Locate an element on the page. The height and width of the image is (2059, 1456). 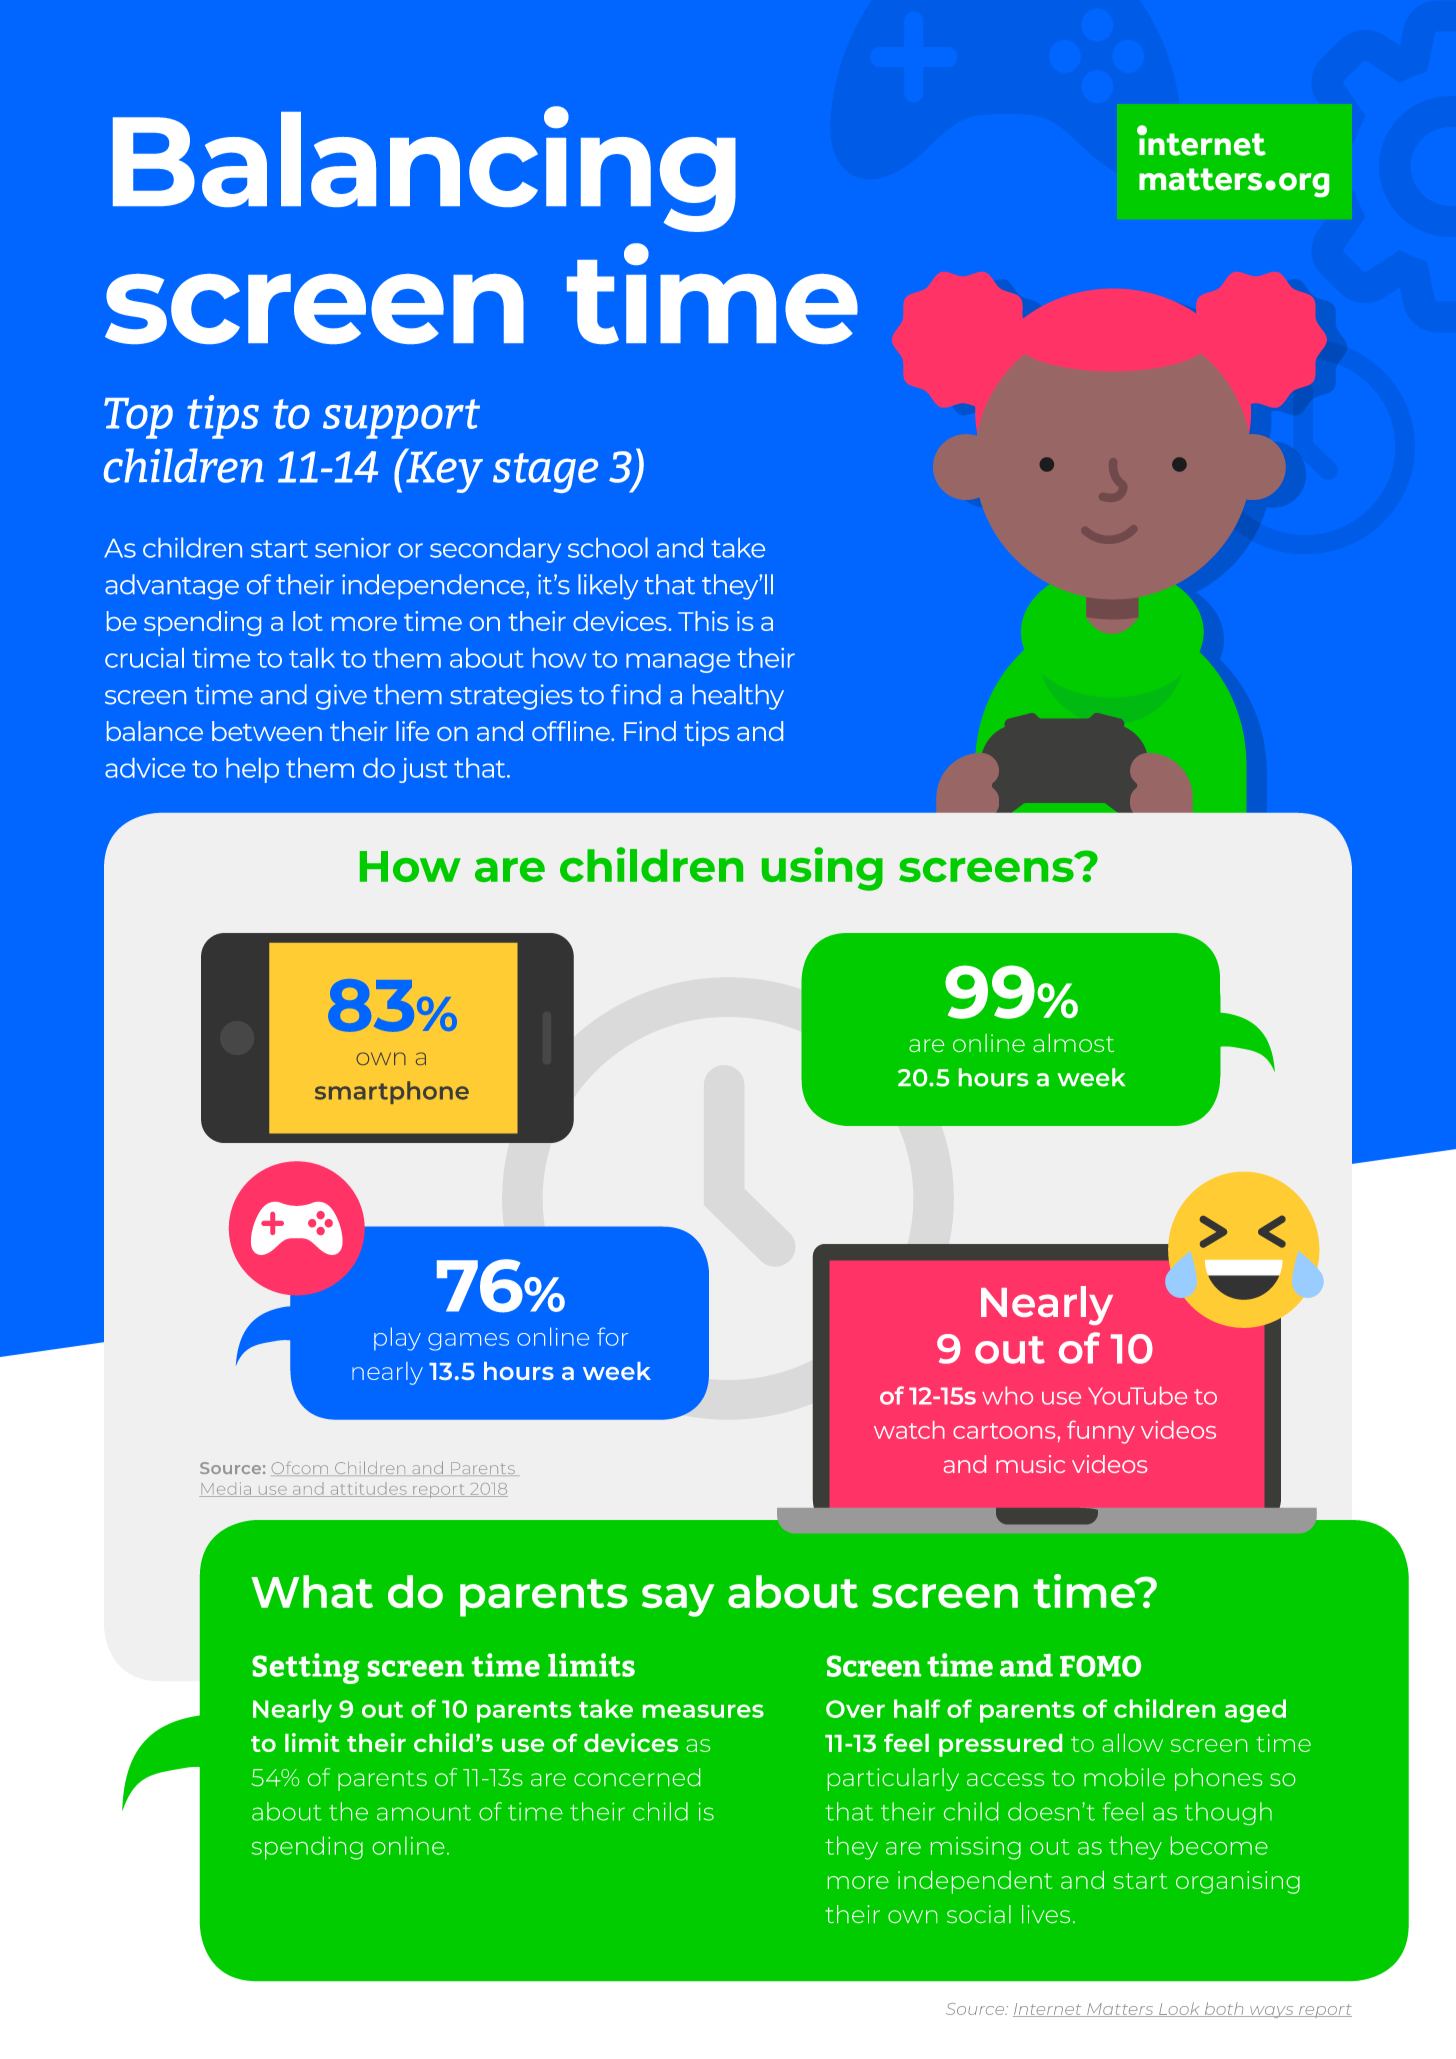
stage is located at coordinates (545, 473).
